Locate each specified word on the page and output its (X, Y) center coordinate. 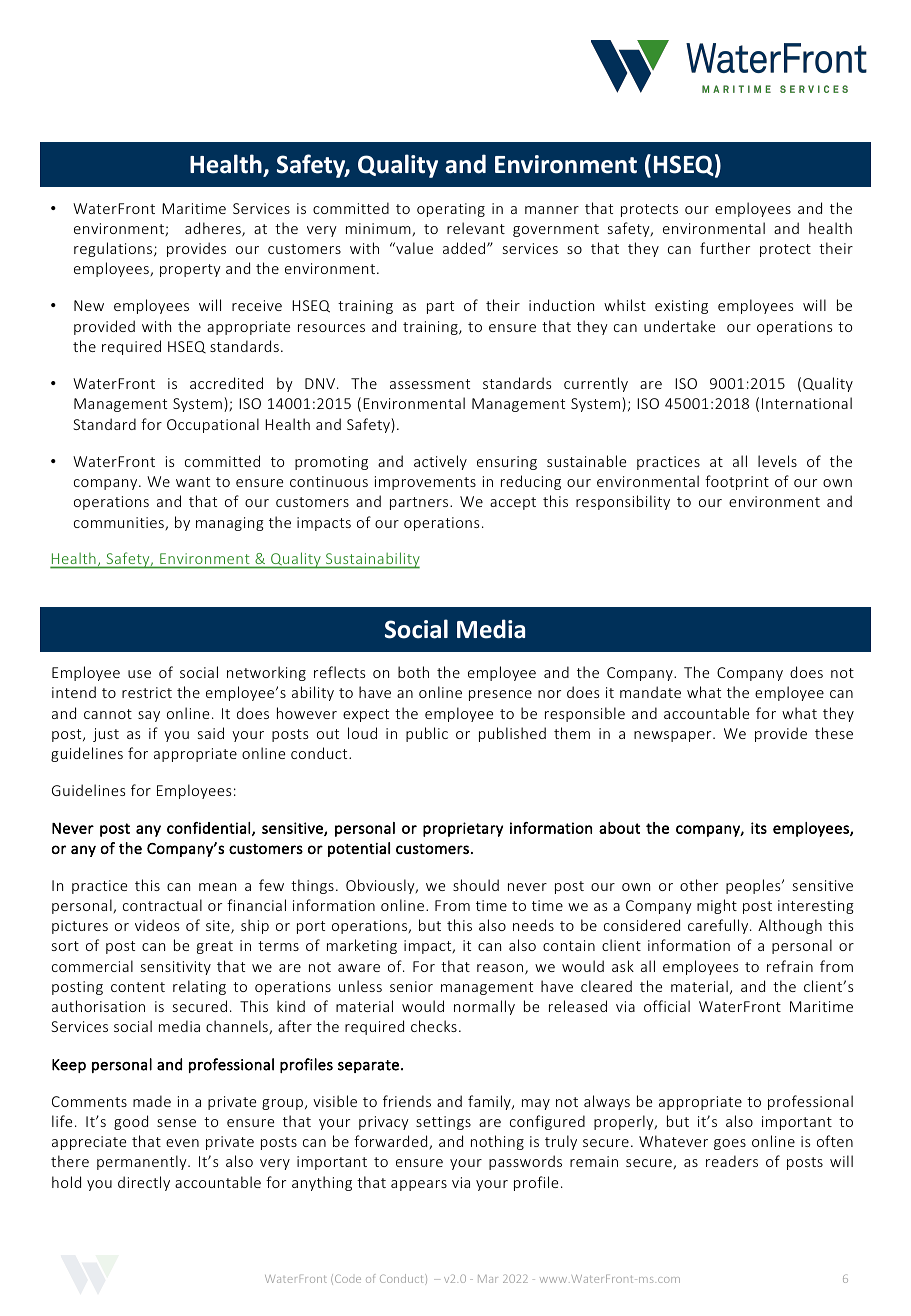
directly (144, 1183)
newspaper (674, 736)
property (190, 270)
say (149, 716)
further (725, 248)
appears (419, 1185)
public (427, 734)
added (465, 248)
